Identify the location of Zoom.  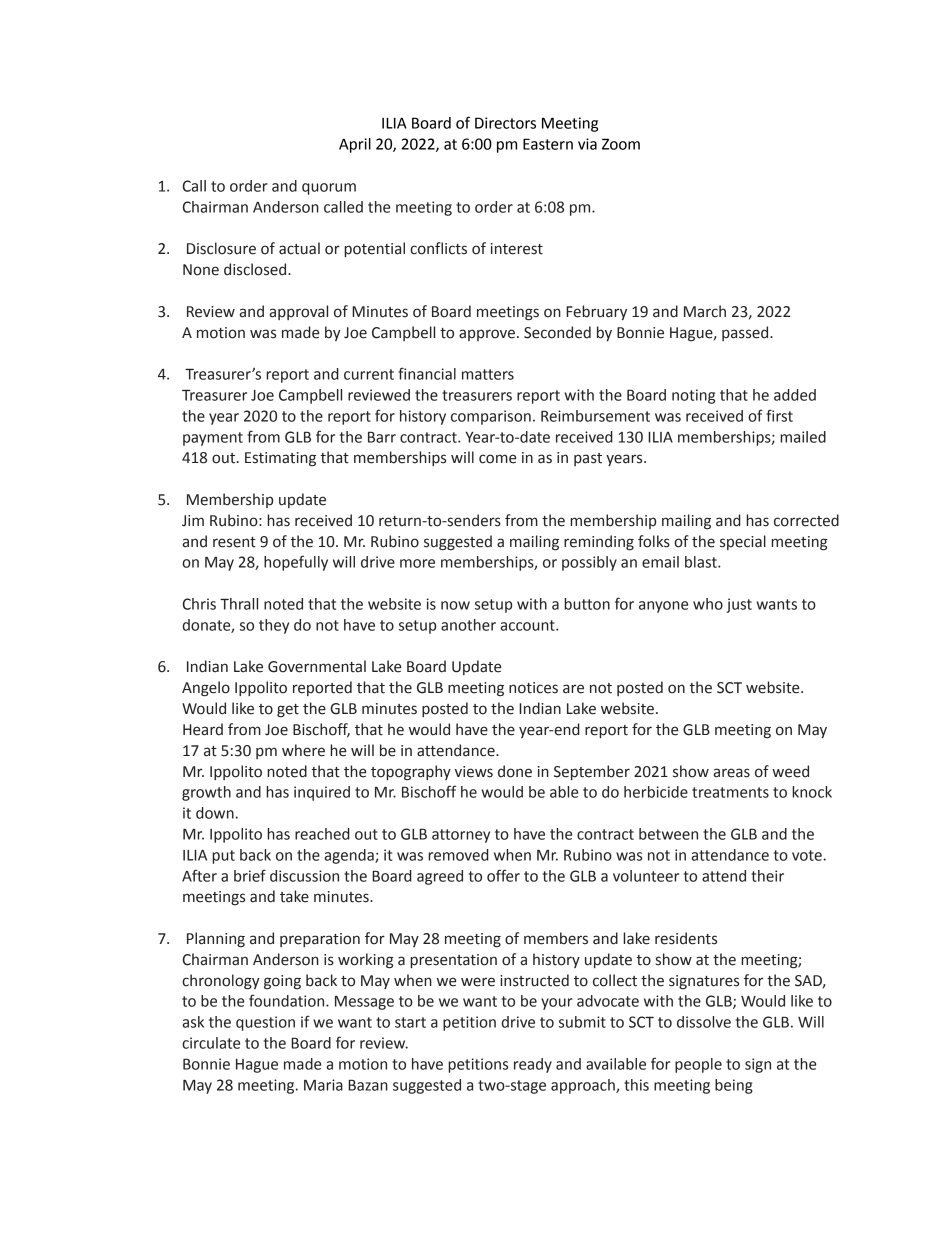
(621, 144).
